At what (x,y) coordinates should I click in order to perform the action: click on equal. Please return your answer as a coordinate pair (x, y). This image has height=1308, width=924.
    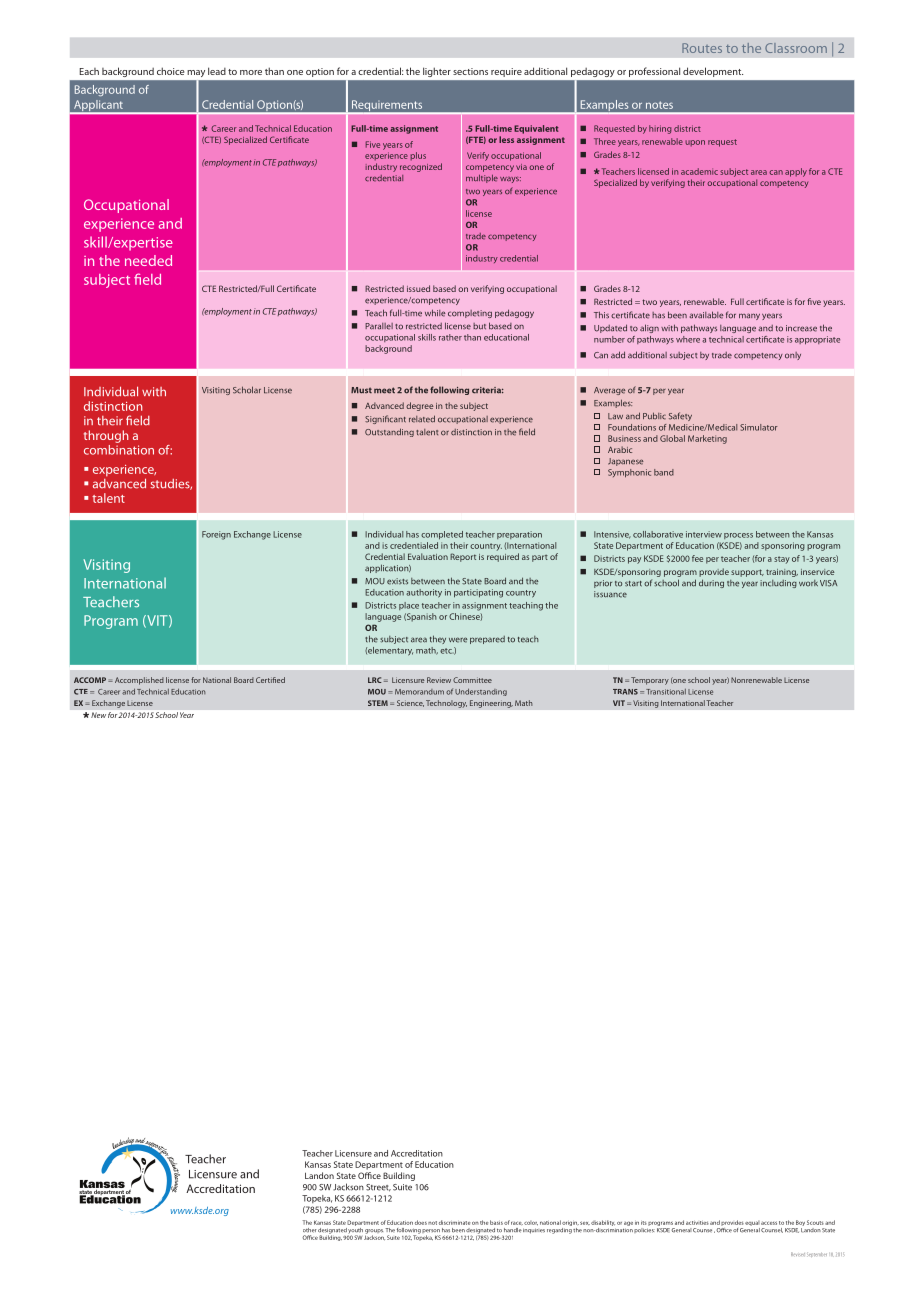
    Looking at the image, I should click on (752, 1223).
